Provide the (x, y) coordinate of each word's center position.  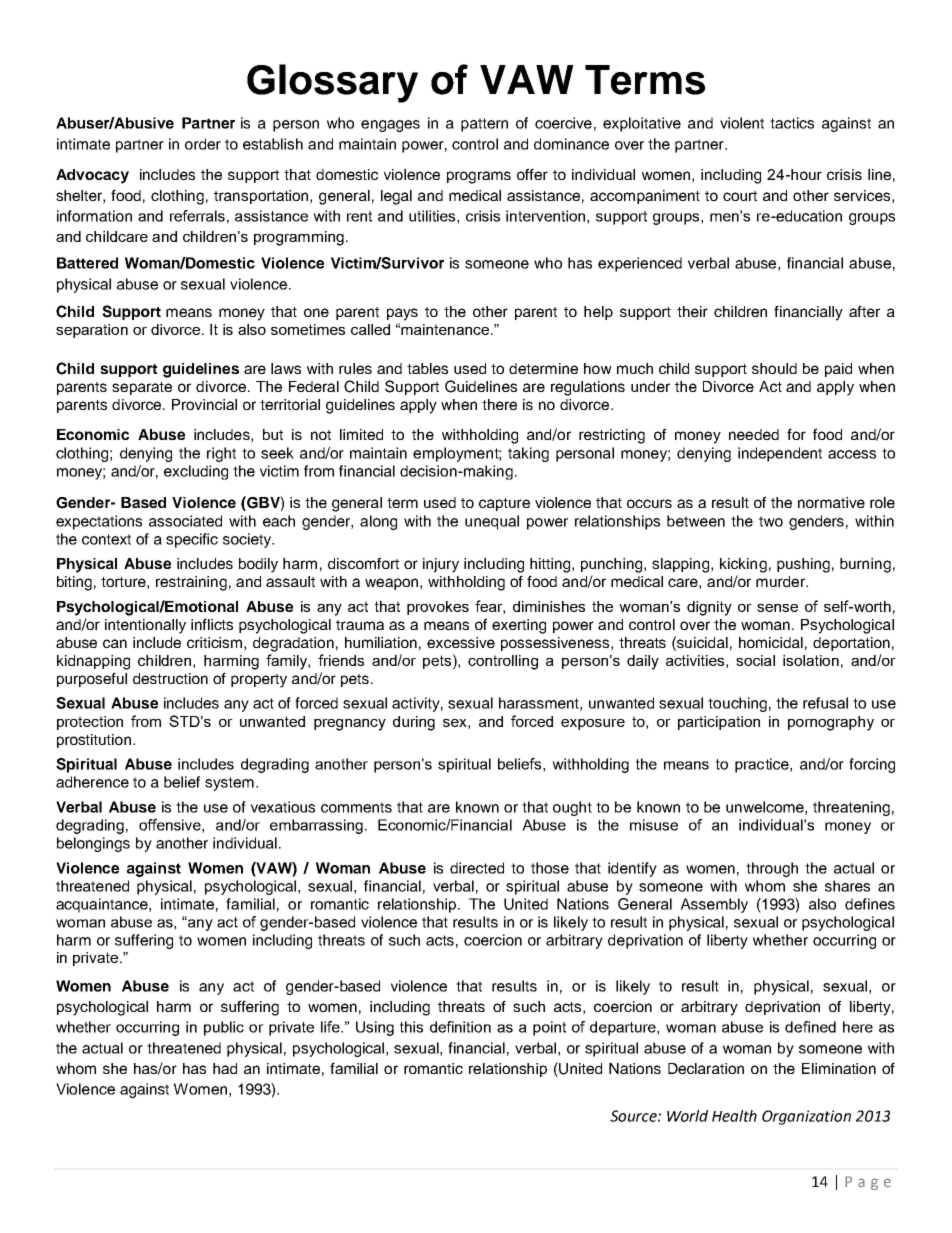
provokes (438, 608)
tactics (792, 123)
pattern (484, 125)
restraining (191, 583)
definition (460, 1027)
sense (777, 608)
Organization (806, 1117)
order (203, 144)
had (225, 1068)
